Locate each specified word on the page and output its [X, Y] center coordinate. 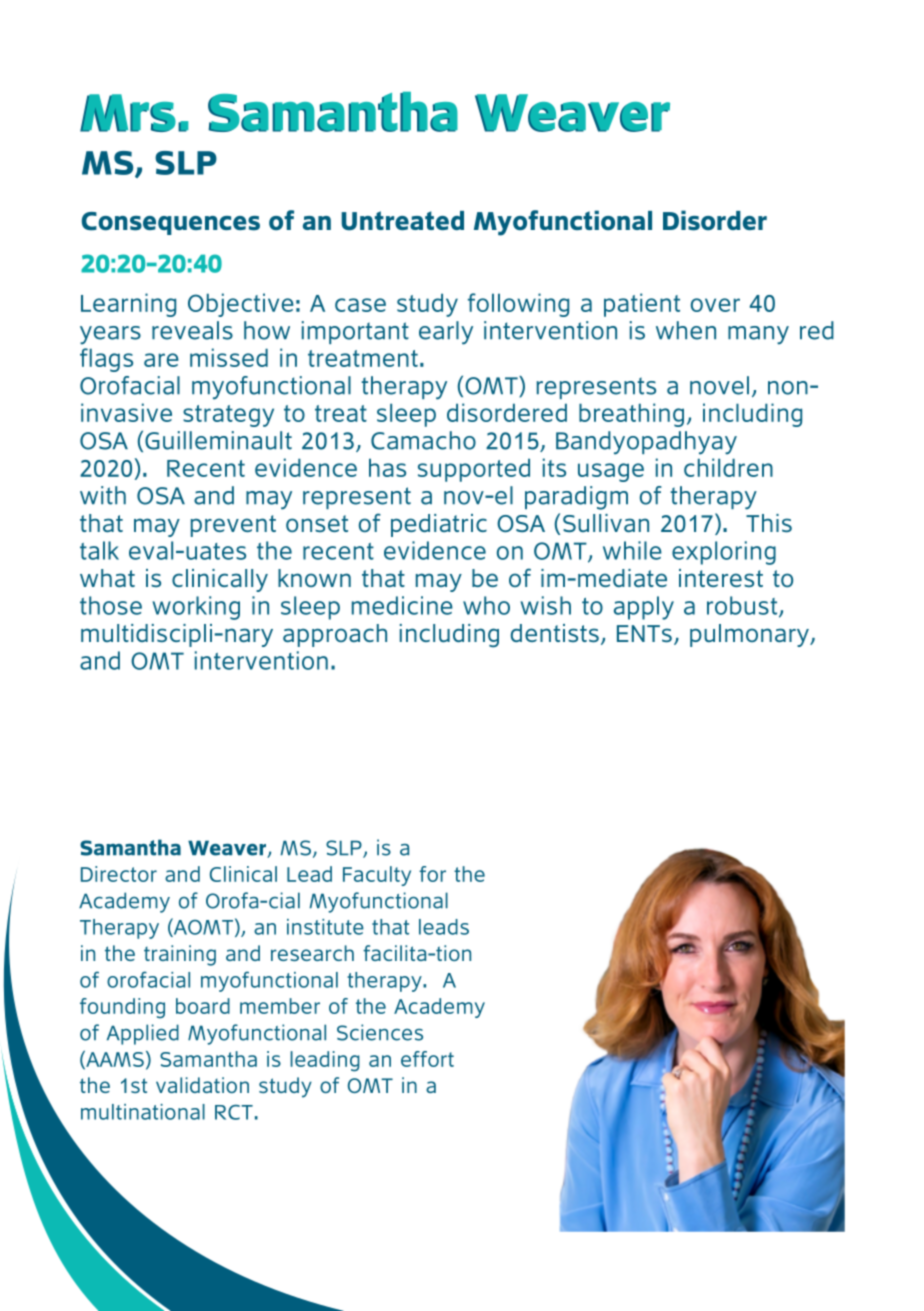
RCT [234, 1112]
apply [644, 608]
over [715, 305]
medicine [402, 605]
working [196, 608]
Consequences [171, 223]
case [360, 305]
